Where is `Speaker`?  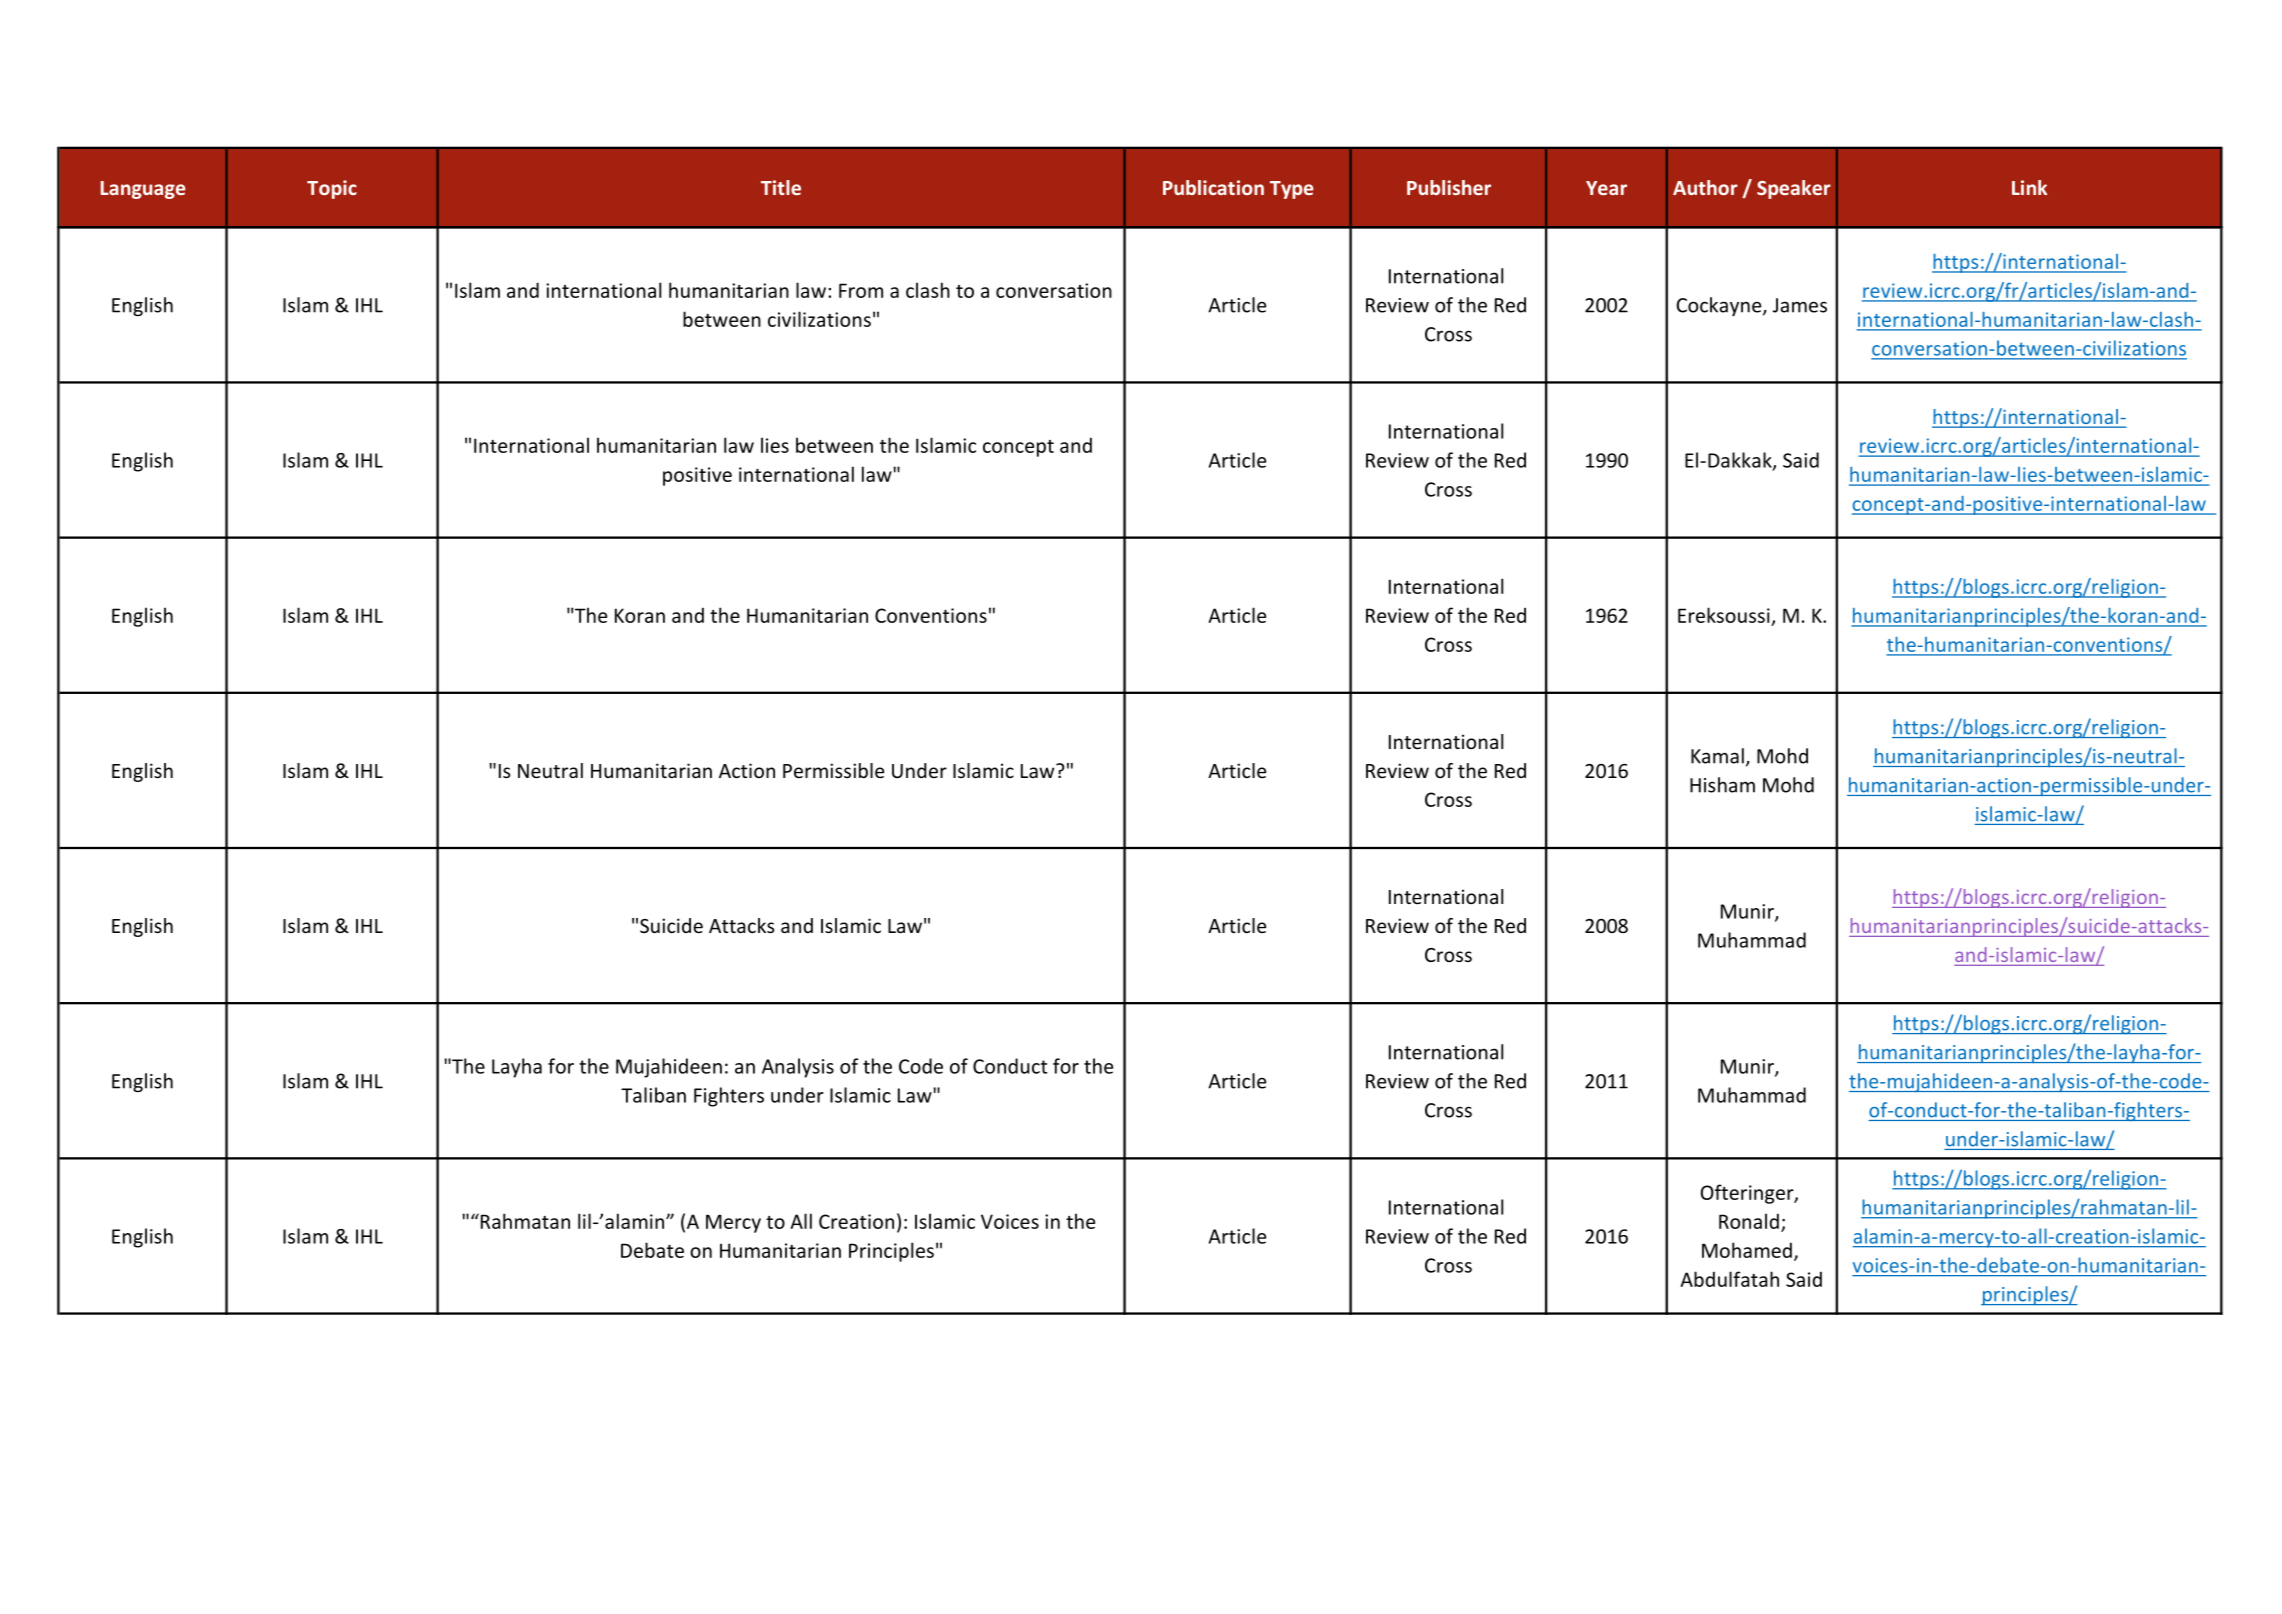
Speaker is located at coordinates (1794, 189).
